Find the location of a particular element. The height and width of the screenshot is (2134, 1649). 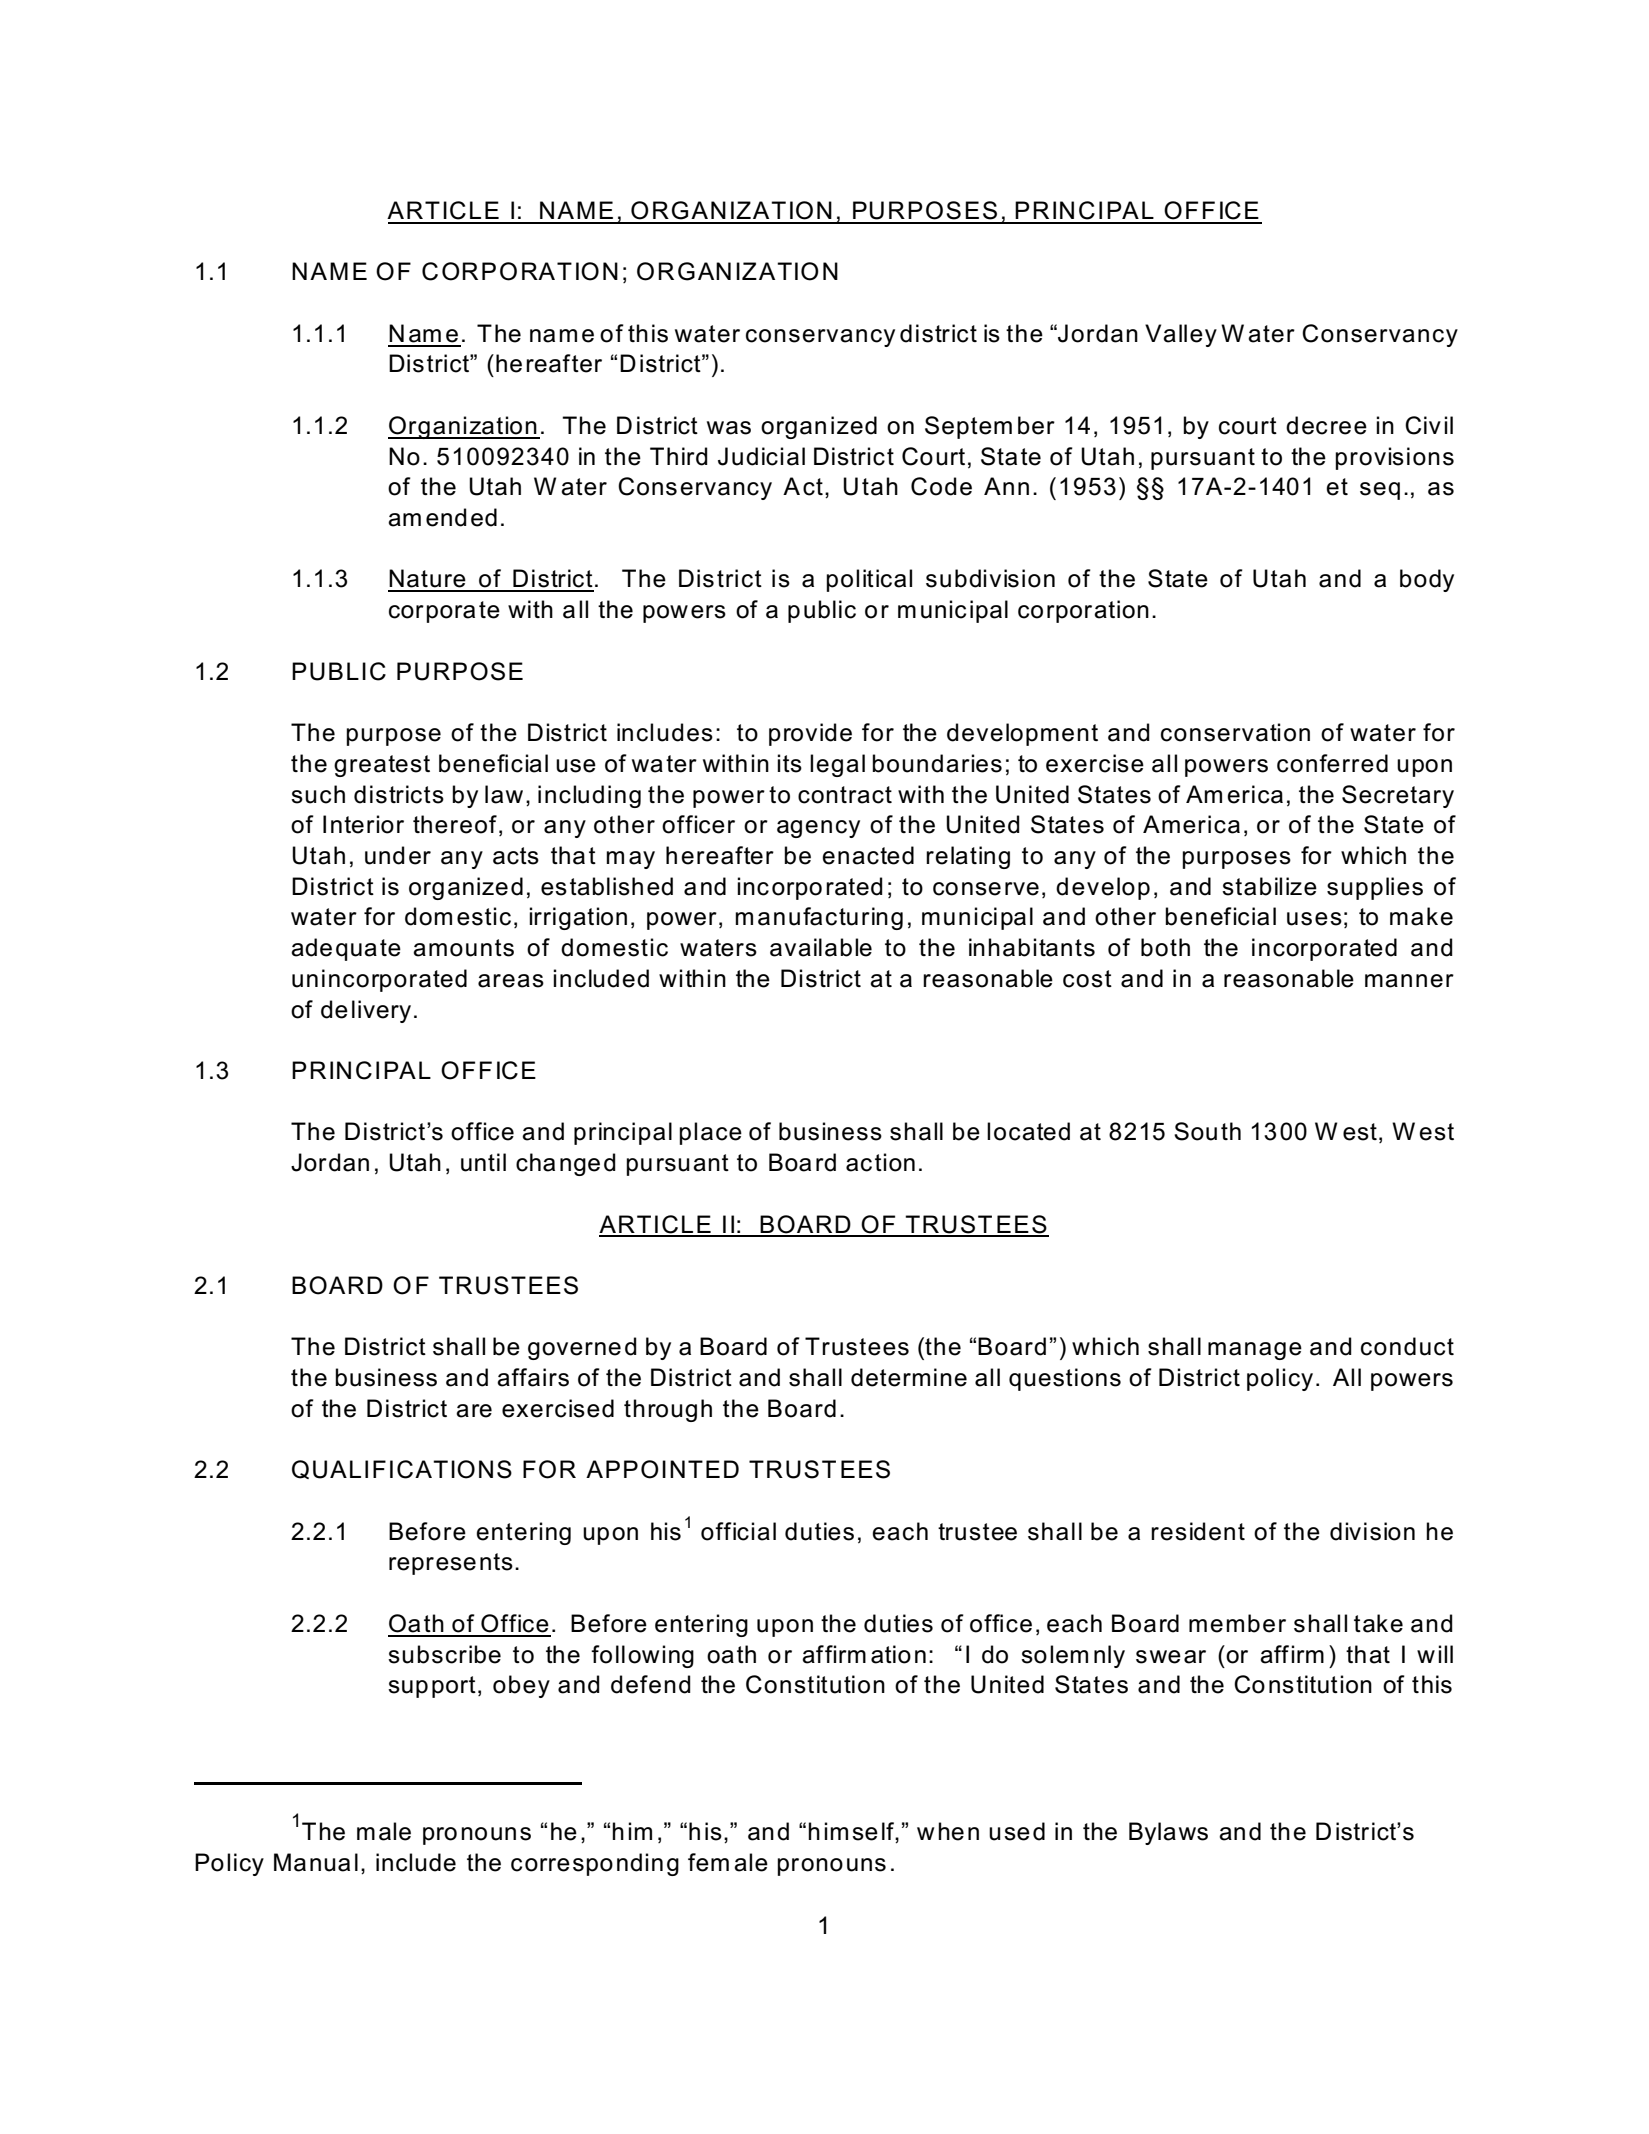

used is located at coordinates (1017, 1831).
